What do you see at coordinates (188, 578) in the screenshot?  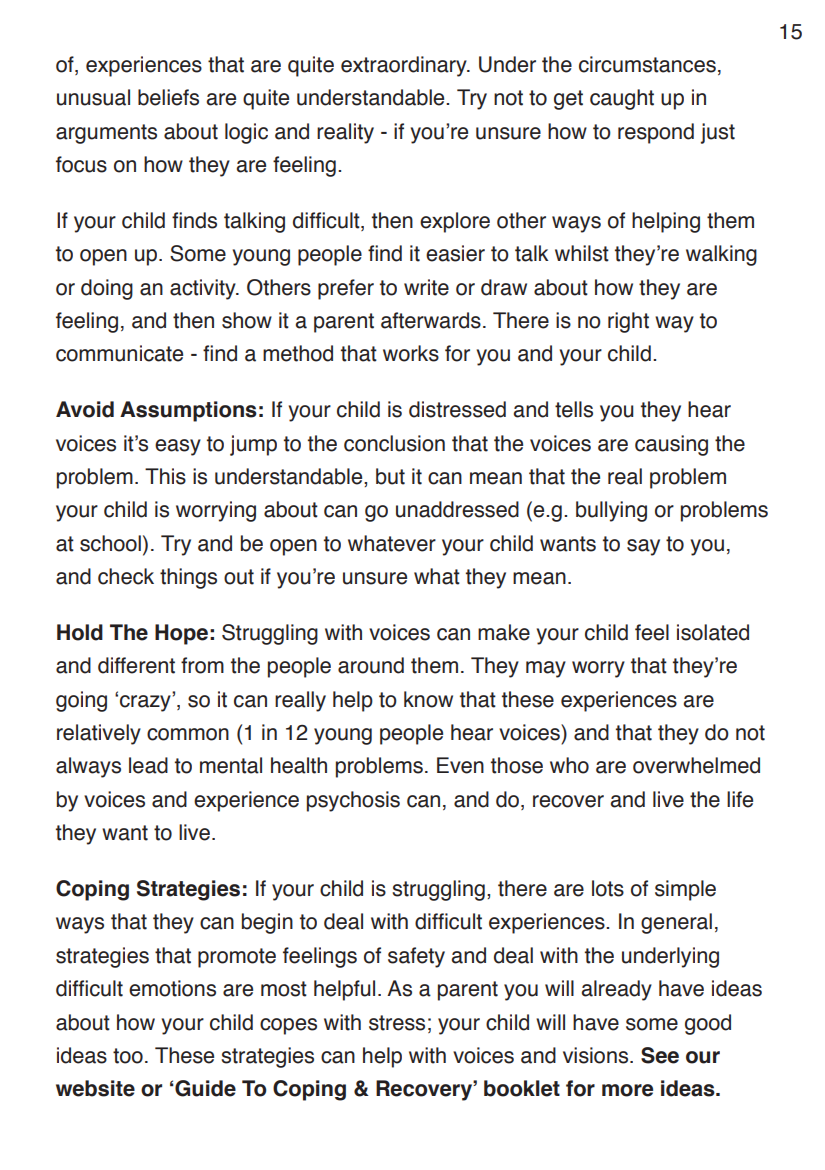 I see `things` at bounding box center [188, 578].
